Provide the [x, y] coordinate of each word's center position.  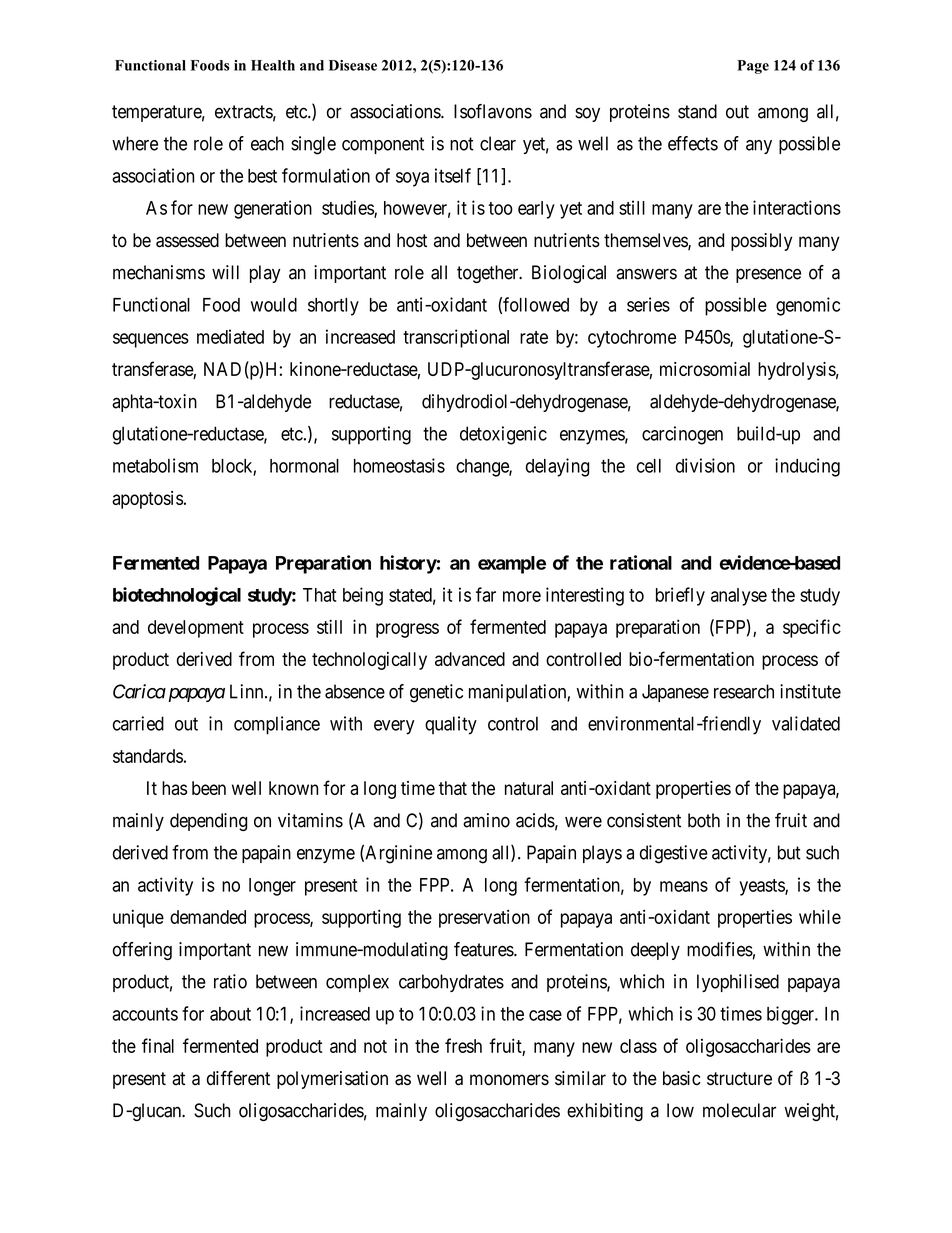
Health [273, 65]
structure [739, 1079]
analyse [739, 597]
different [238, 1078]
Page [753, 67]
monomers [509, 1080]
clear [498, 143]
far [486, 594]
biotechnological [177, 596]
